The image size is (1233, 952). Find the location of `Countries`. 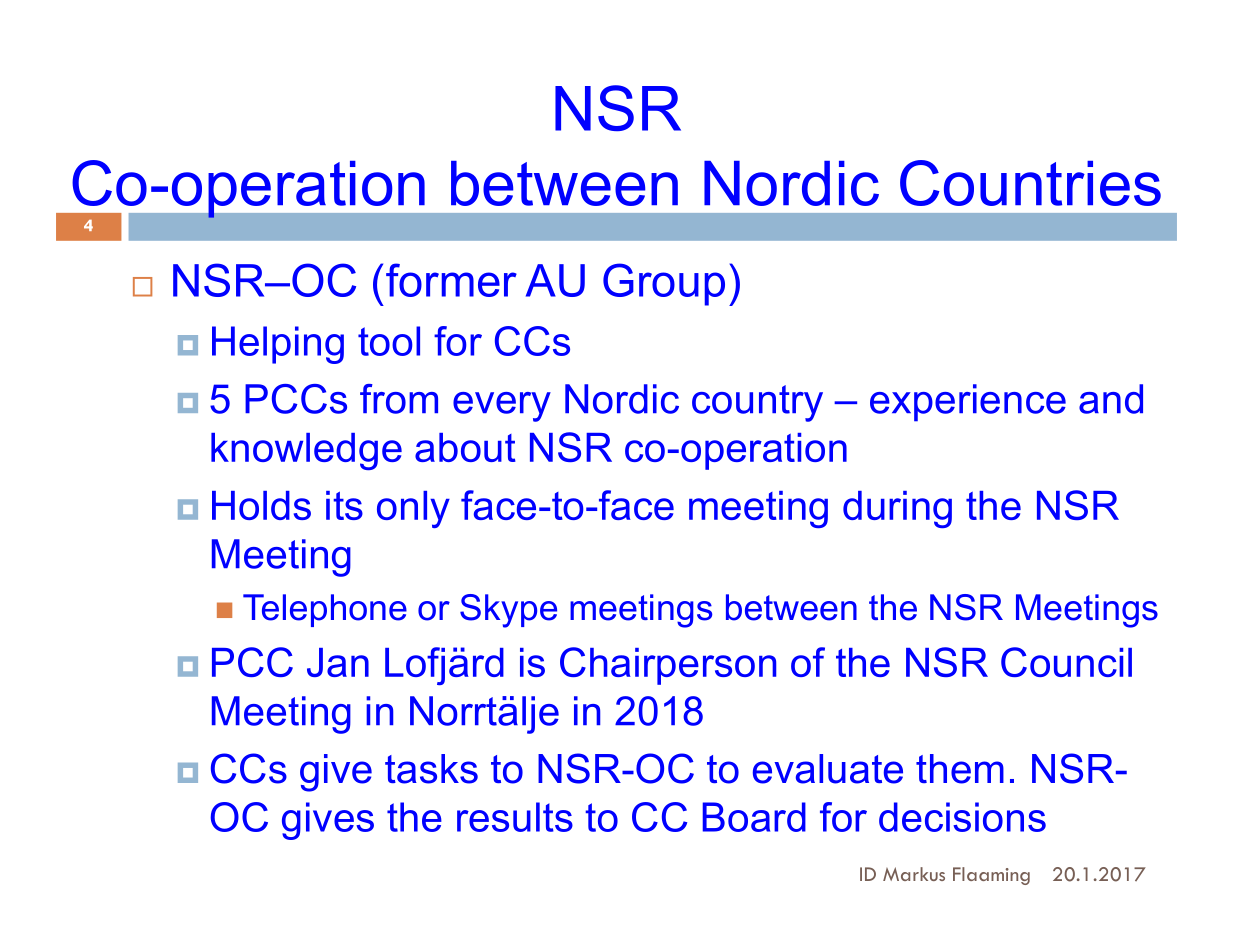

Countries is located at coordinates (1030, 183).
